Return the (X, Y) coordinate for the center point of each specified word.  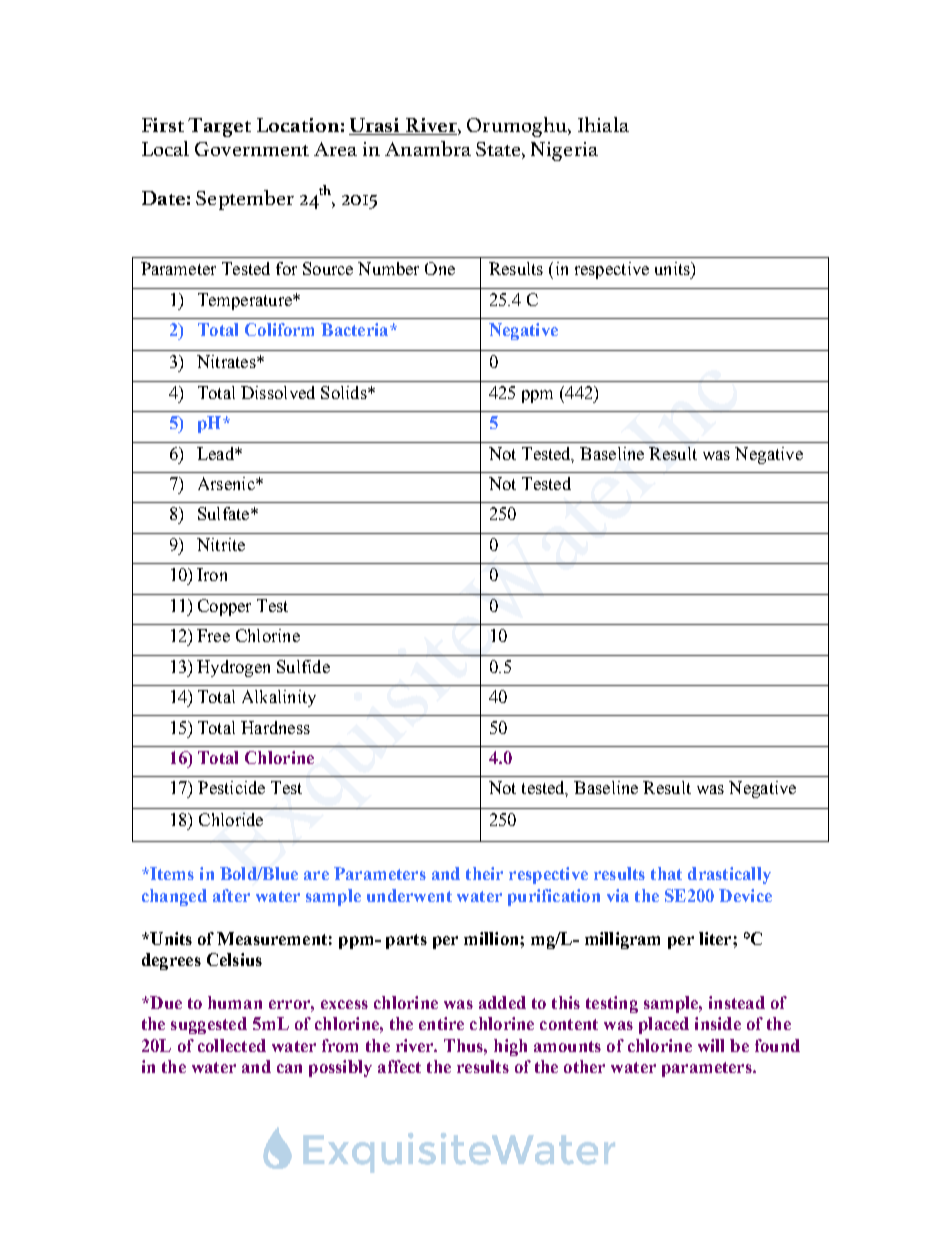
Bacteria (356, 329)
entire (441, 1023)
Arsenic (227, 483)
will (711, 1045)
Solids (345, 392)
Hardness (275, 727)
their (484, 873)
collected (232, 1045)
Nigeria (564, 151)
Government (252, 149)
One (440, 268)
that (666, 873)
